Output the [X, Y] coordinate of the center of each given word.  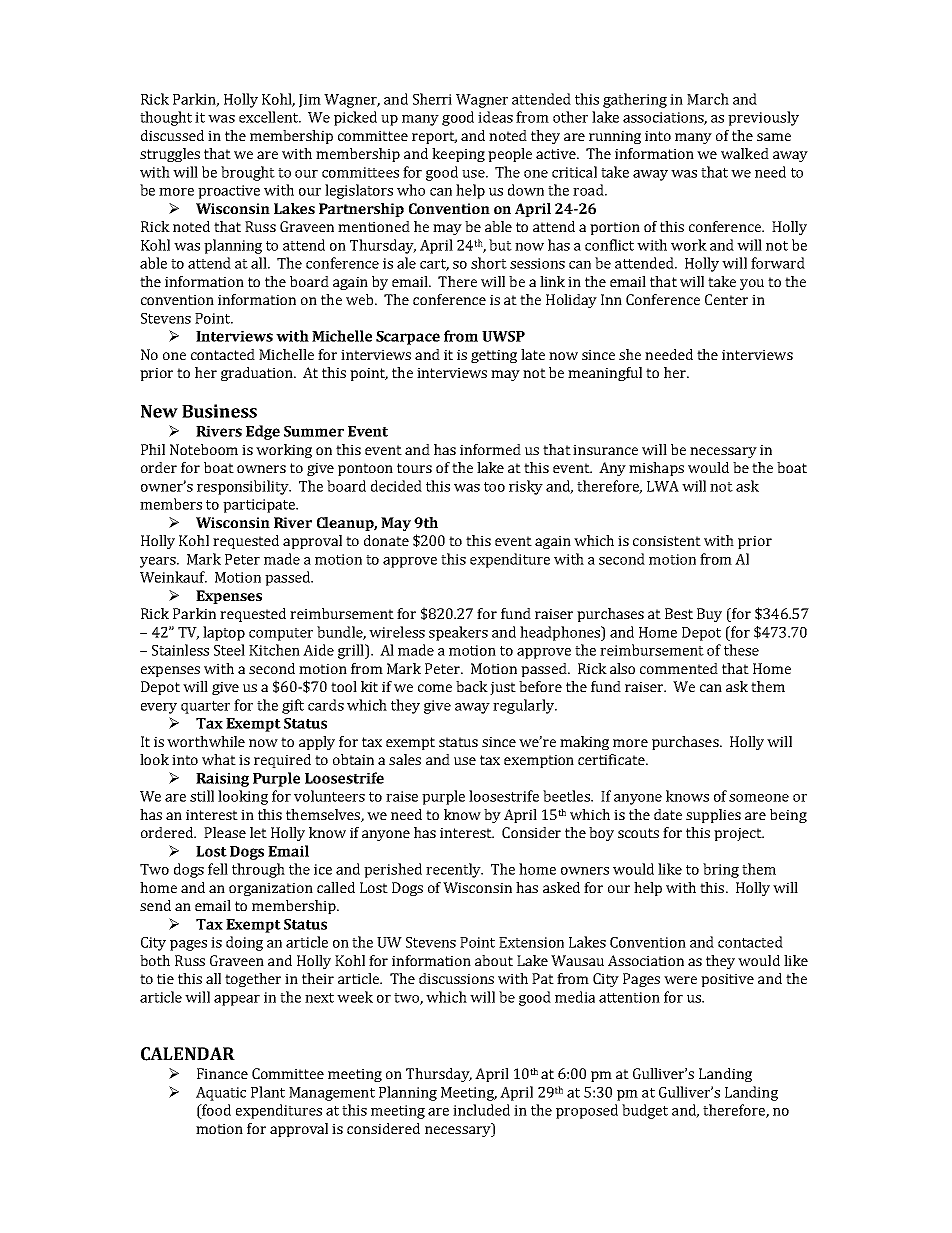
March [708, 99]
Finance [222, 1073]
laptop [224, 633]
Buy [709, 615]
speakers [458, 633]
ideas [495, 117]
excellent [270, 117]
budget [645, 1111]
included [481, 1110]
